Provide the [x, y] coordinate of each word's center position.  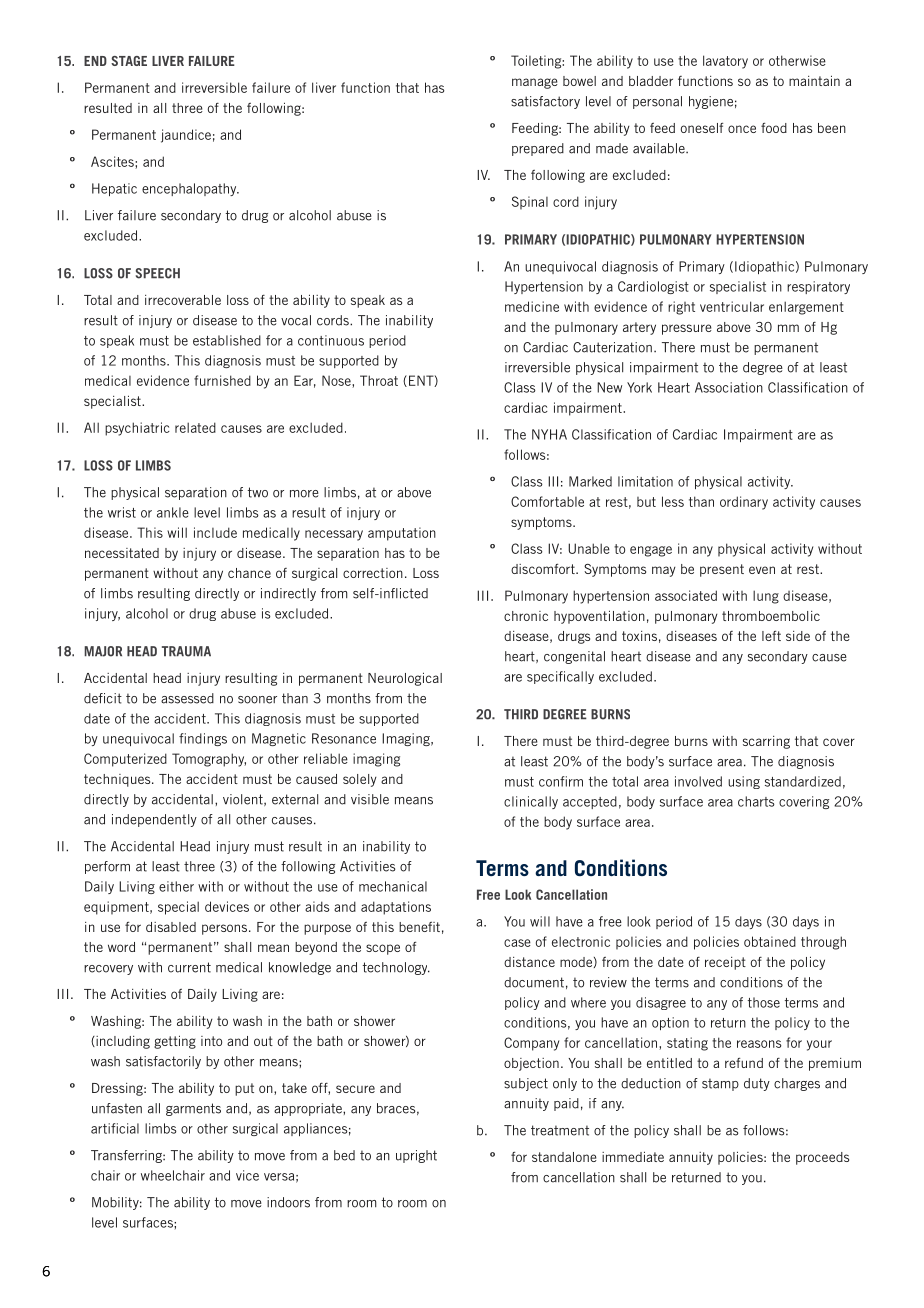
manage [535, 83]
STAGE [129, 61]
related [195, 427]
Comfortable [547, 501]
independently [154, 820]
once [742, 129]
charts [756, 801]
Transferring [127, 1156]
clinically [531, 802]
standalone [564, 1157]
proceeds [822, 1158]
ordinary [744, 503]
